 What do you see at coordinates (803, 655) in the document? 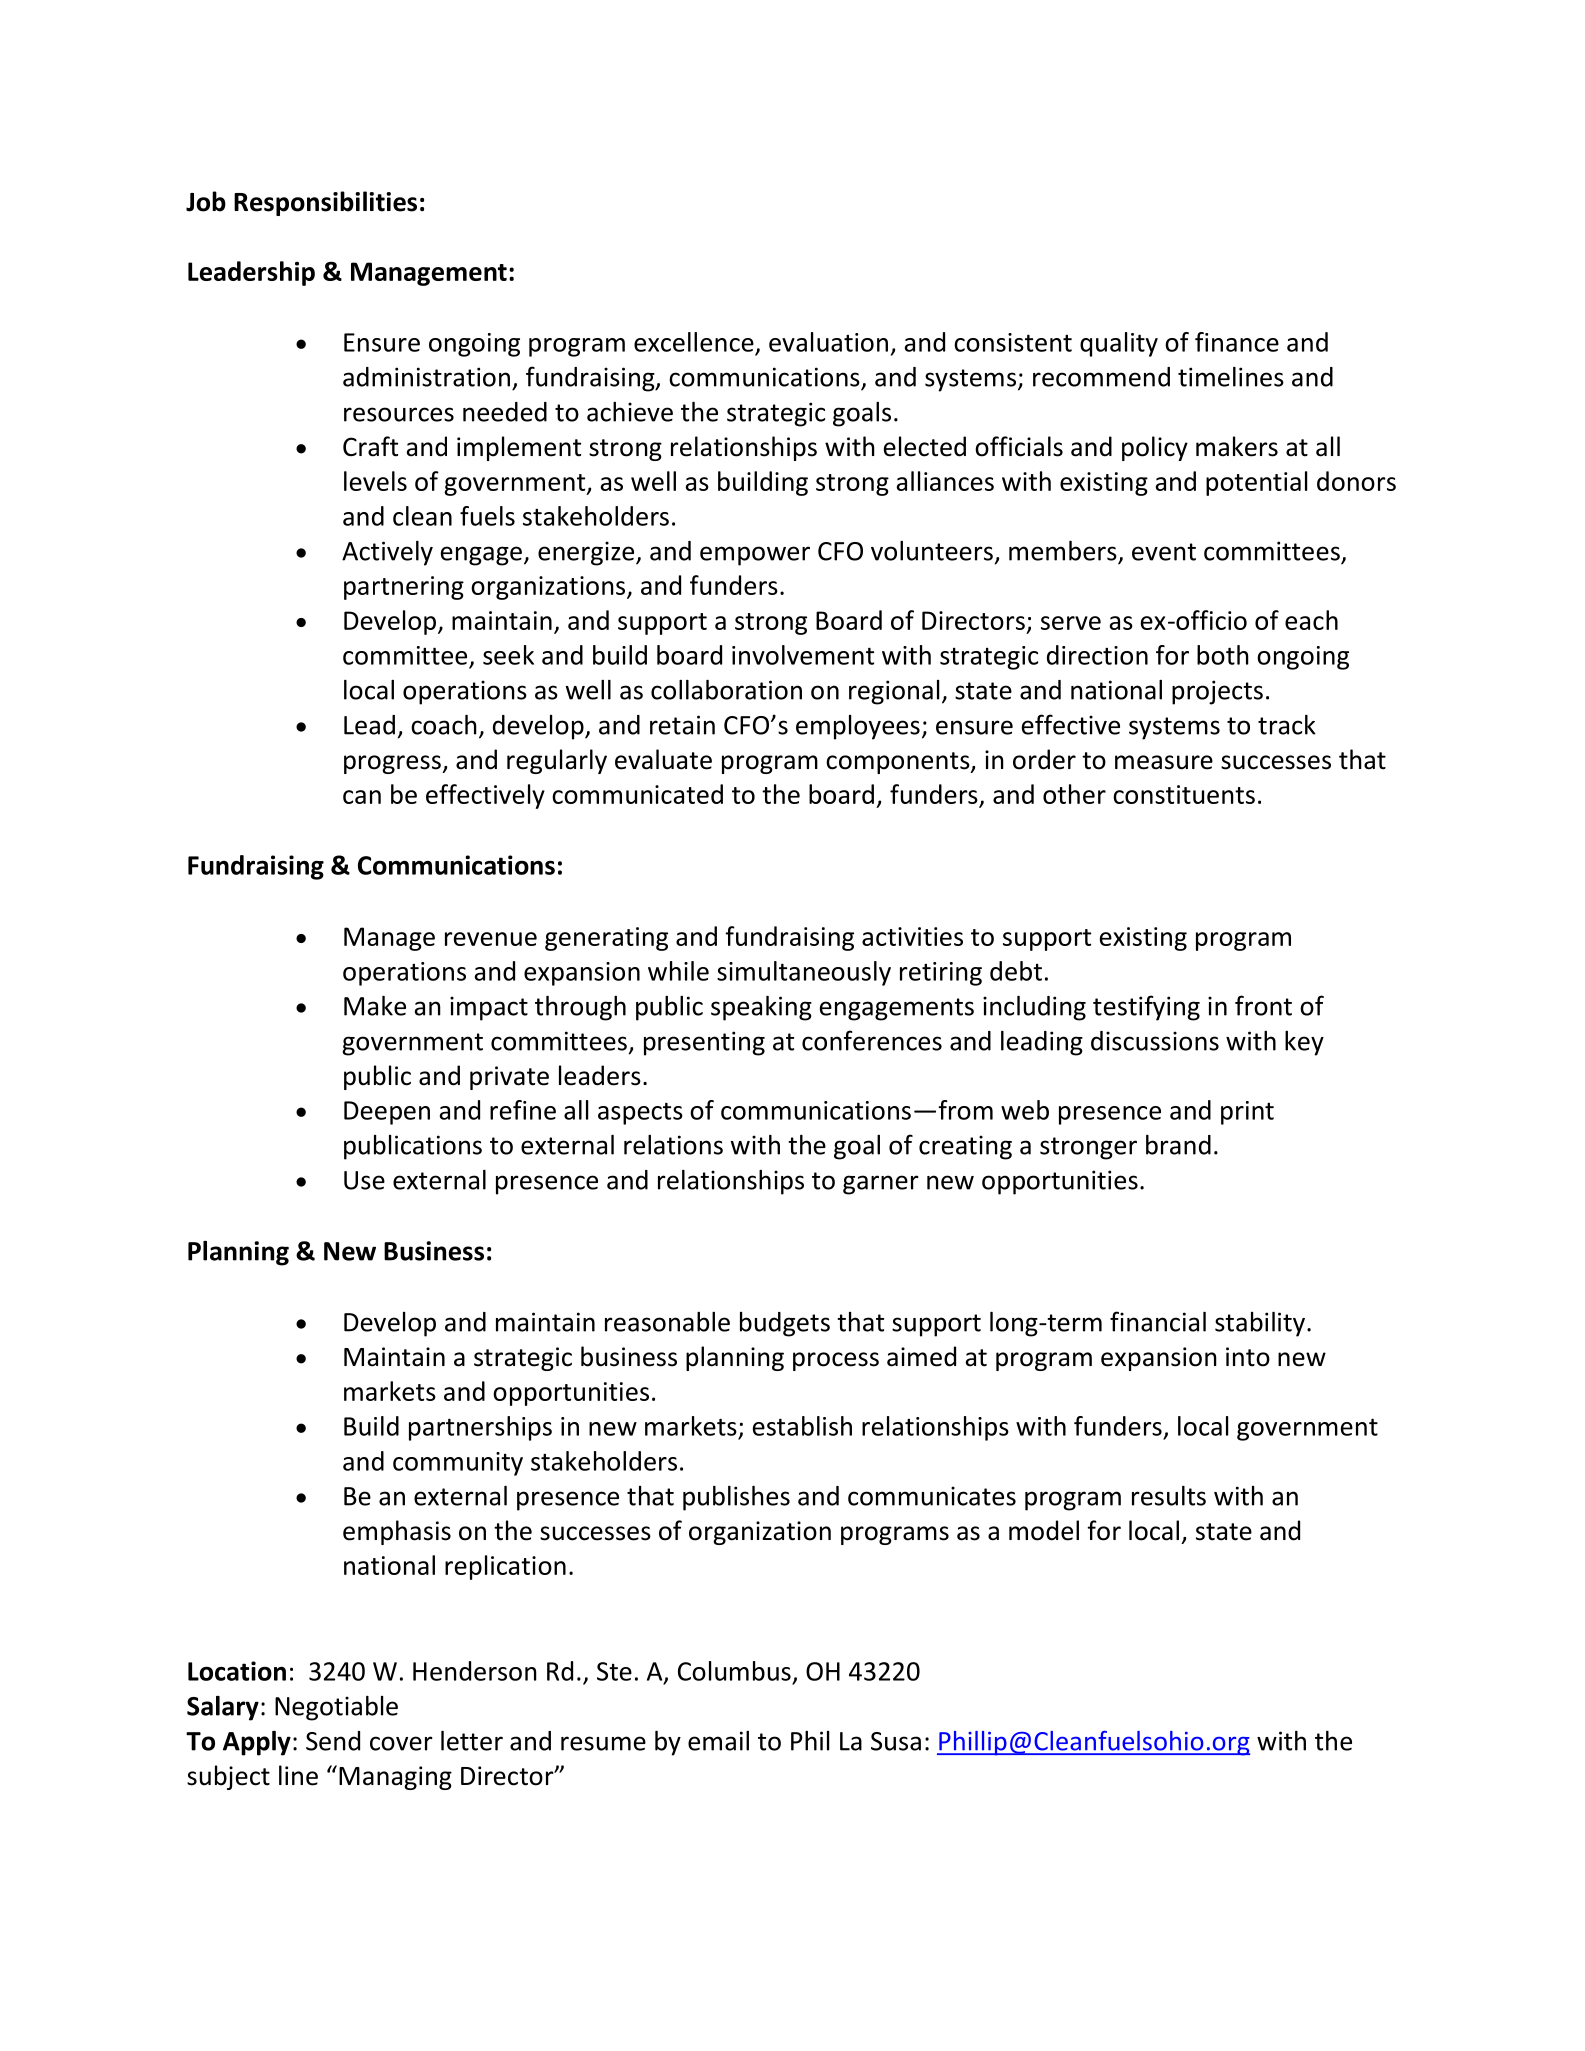
I see `involvement` at bounding box center [803, 655].
